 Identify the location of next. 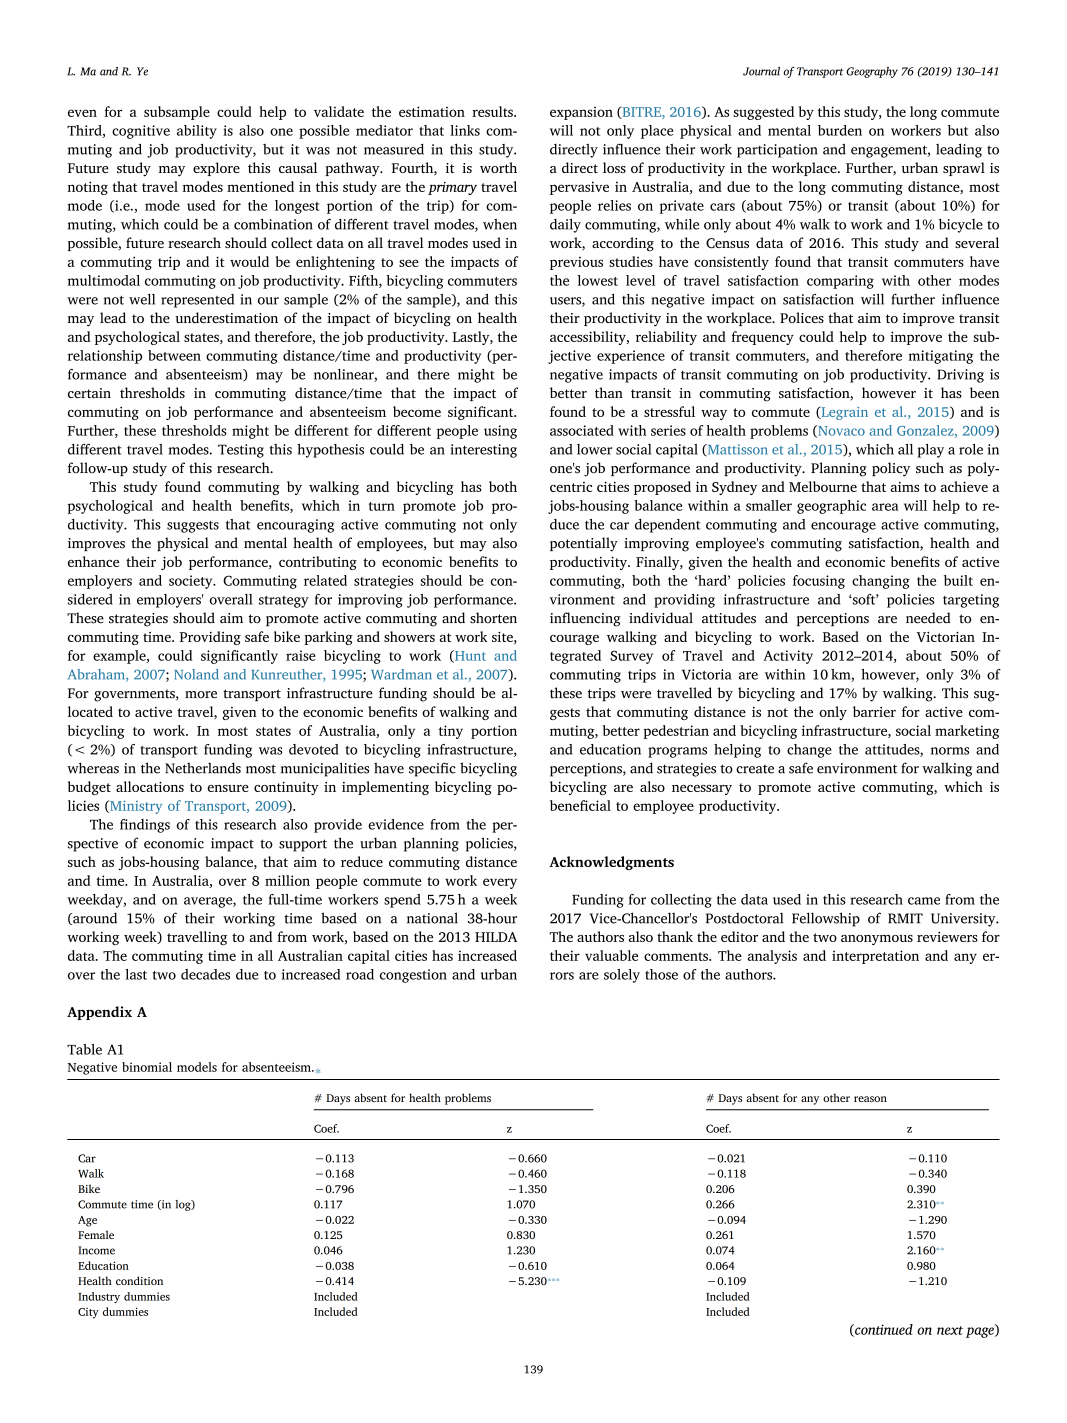
(950, 1330).
